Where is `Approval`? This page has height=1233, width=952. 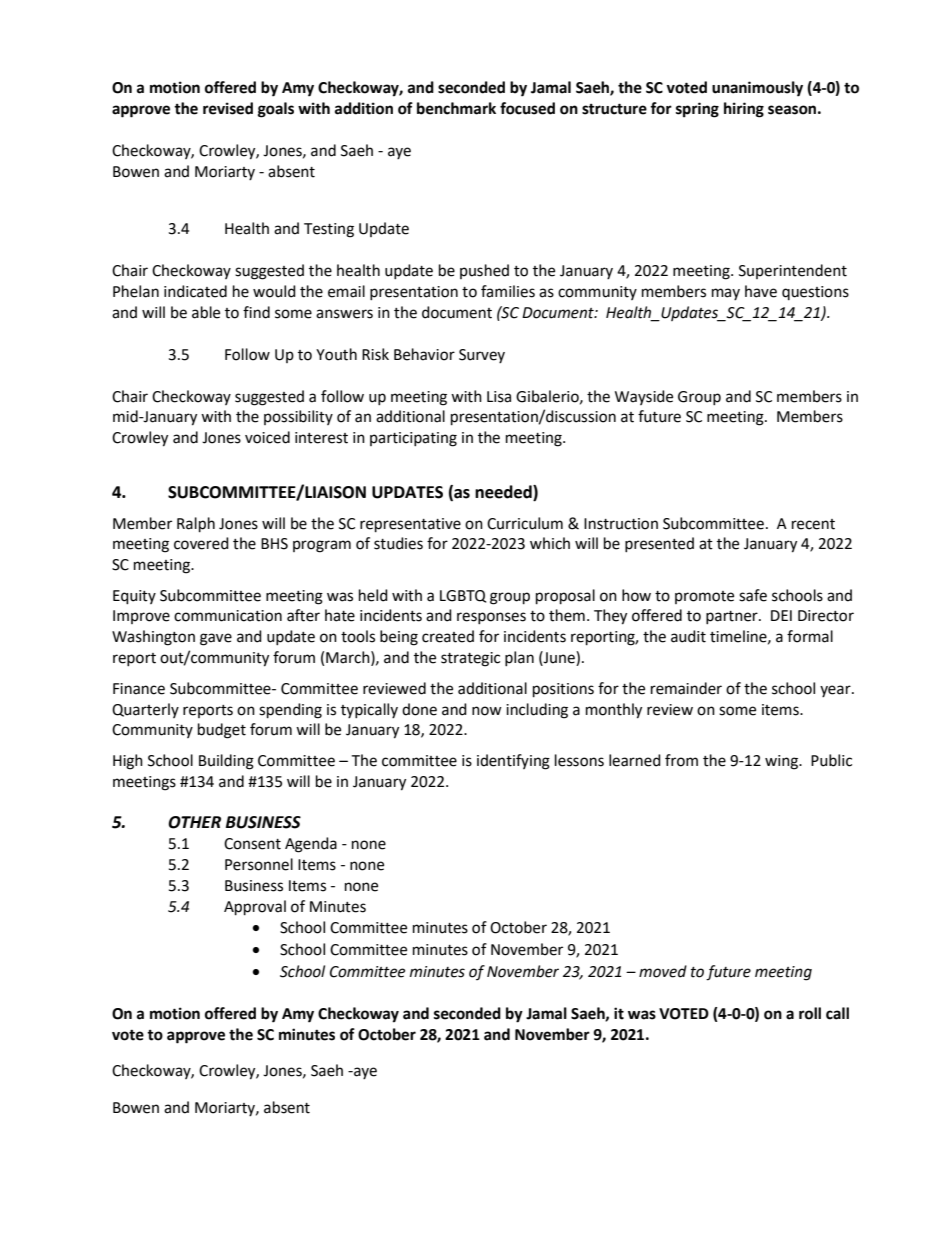
Approval is located at coordinates (255, 908).
